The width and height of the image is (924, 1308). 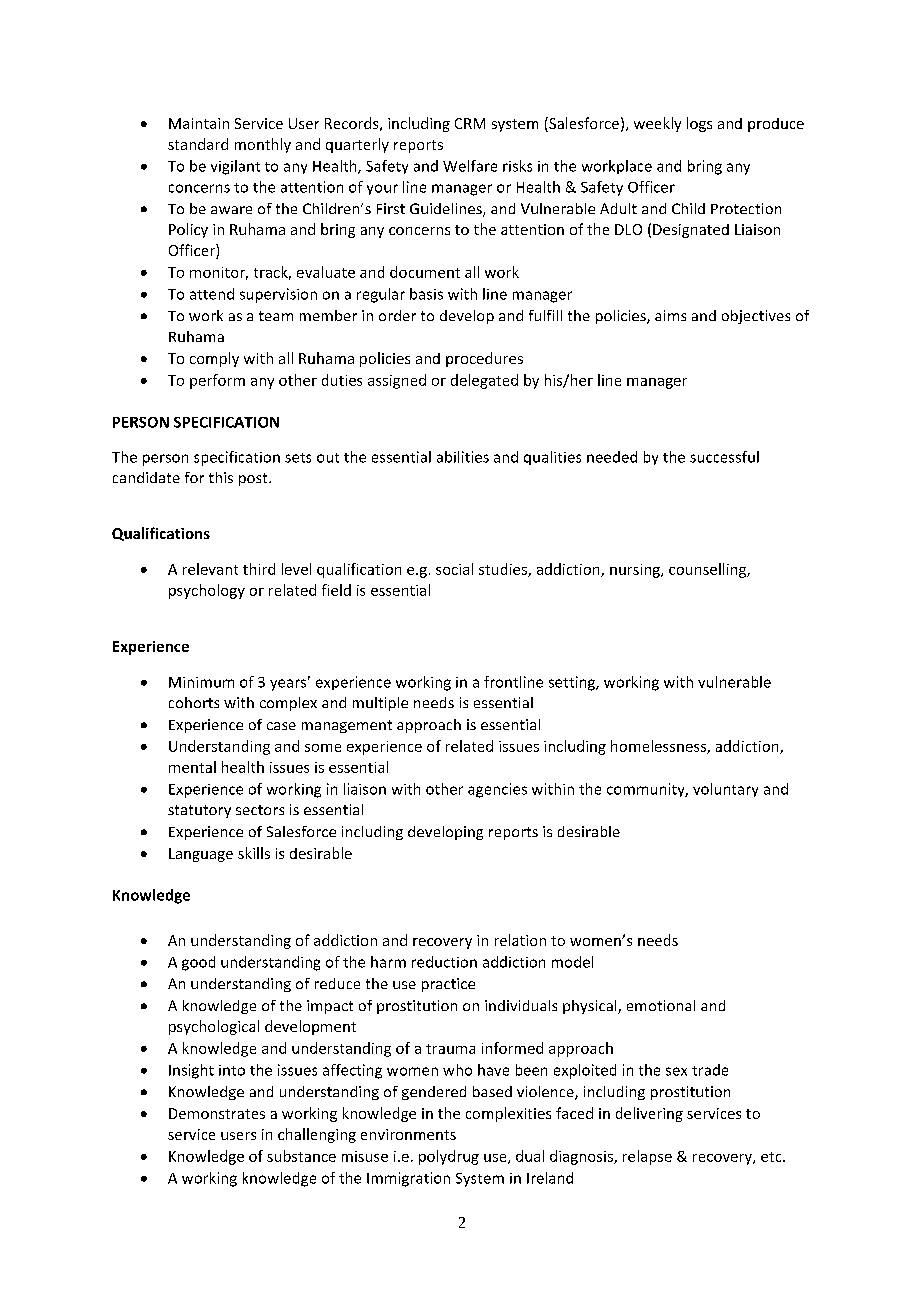 What do you see at coordinates (708, 570) in the image?
I see `counselling` at bounding box center [708, 570].
